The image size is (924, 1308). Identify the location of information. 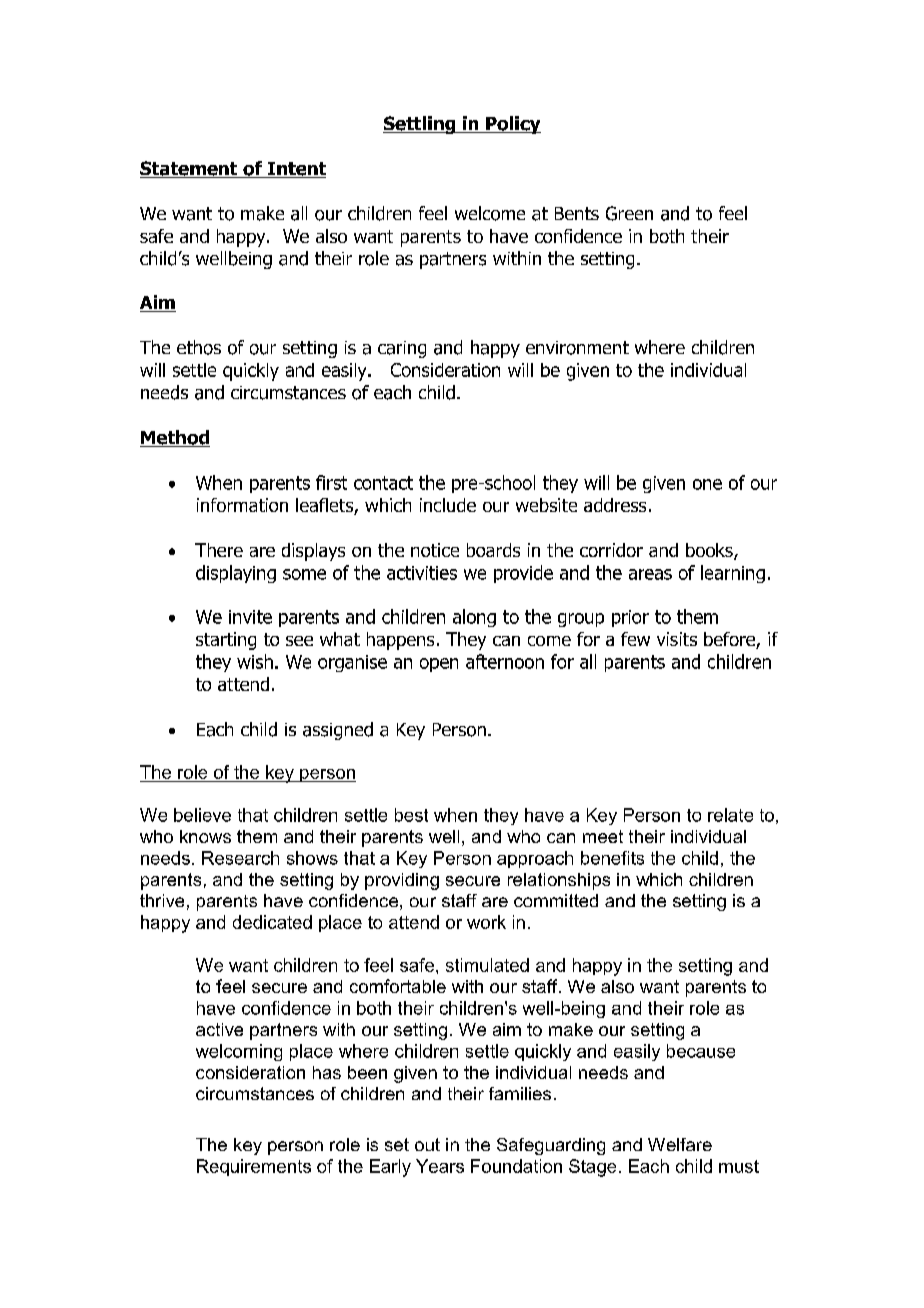
(242, 505).
